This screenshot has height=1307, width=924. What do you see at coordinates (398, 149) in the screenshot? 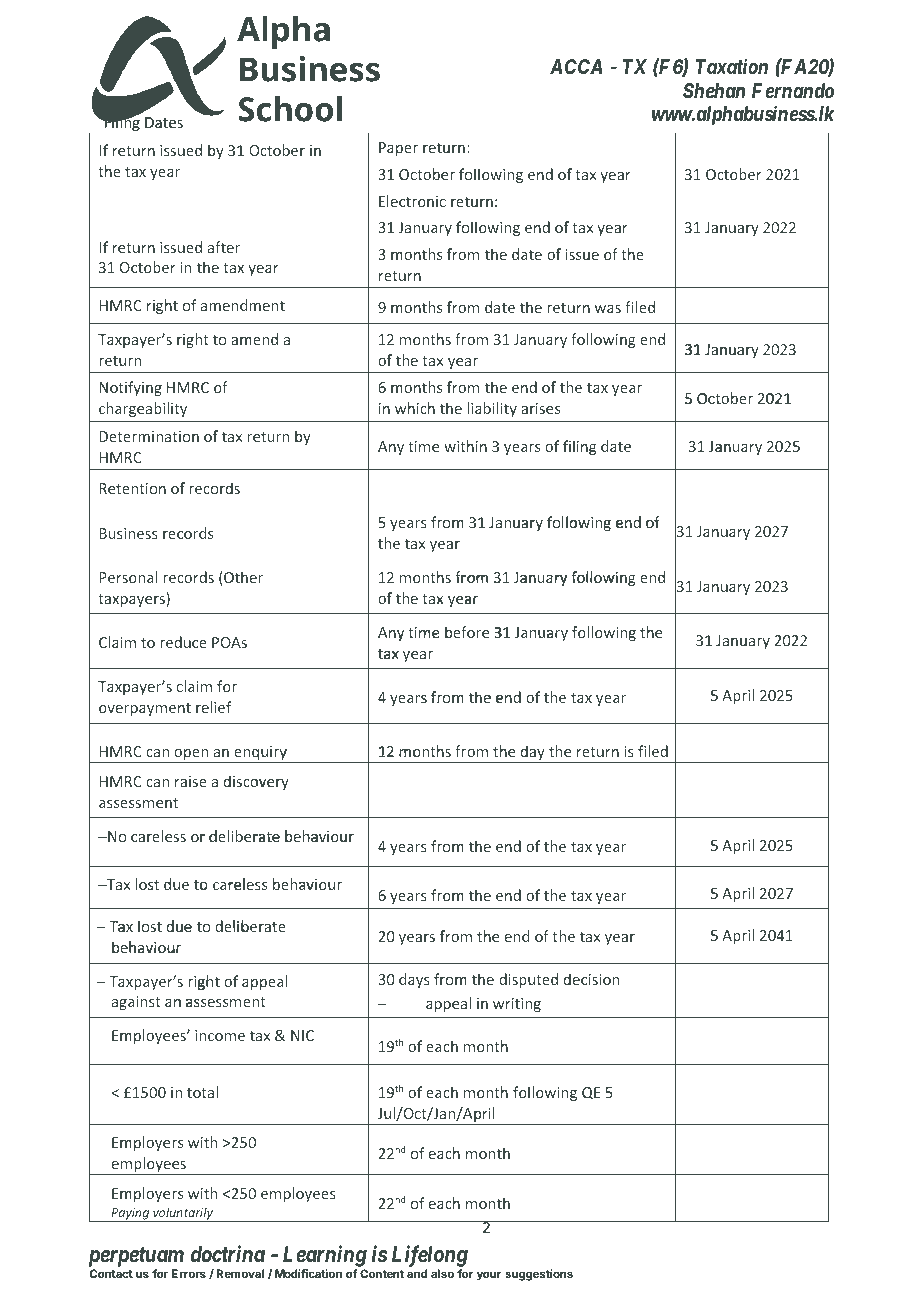
I see `Paper` at bounding box center [398, 149].
